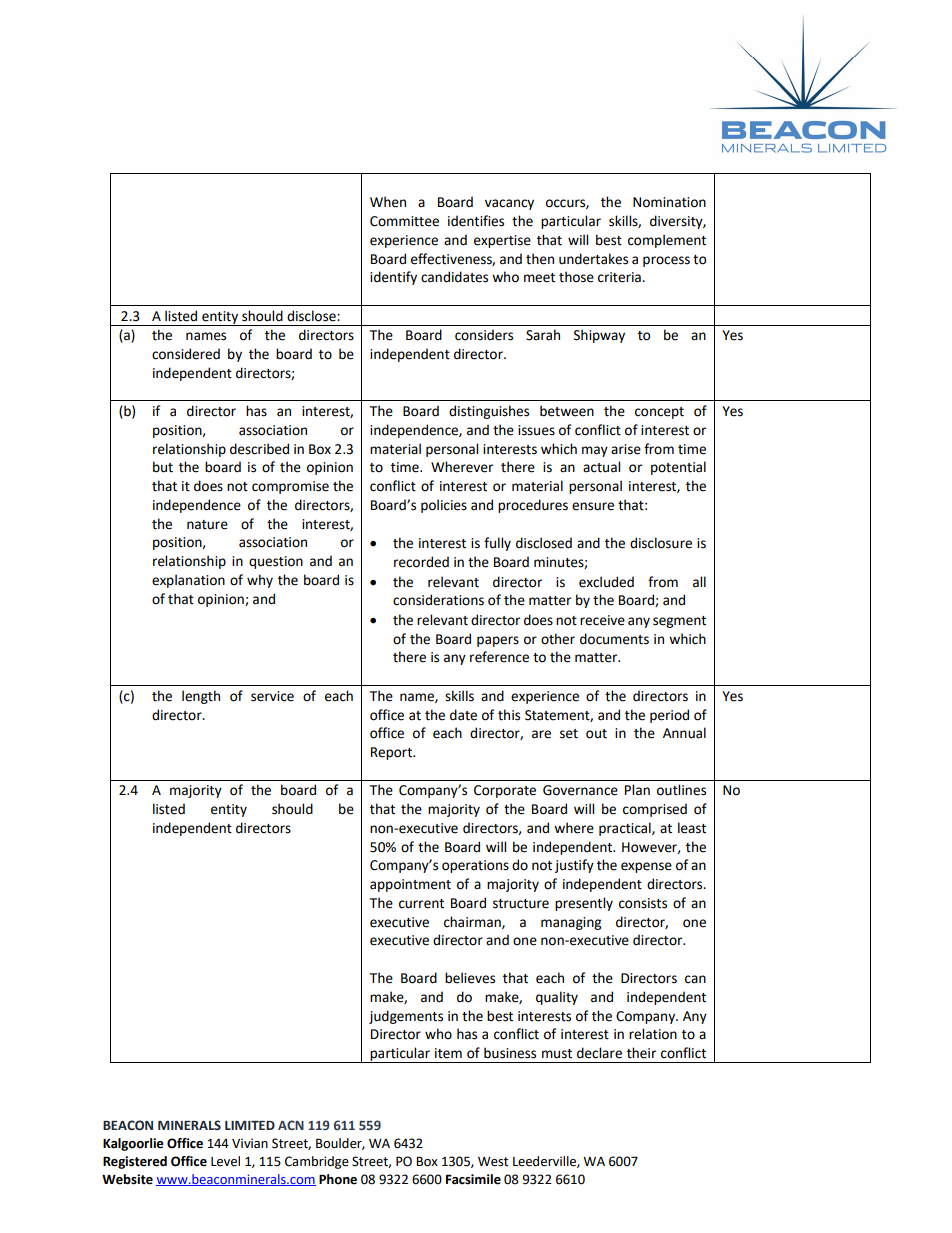 This screenshot has height=1233, width=952. Describe the element at coordinates (473, 1179) in the screenshot. I see `Facsimile` at that location.
